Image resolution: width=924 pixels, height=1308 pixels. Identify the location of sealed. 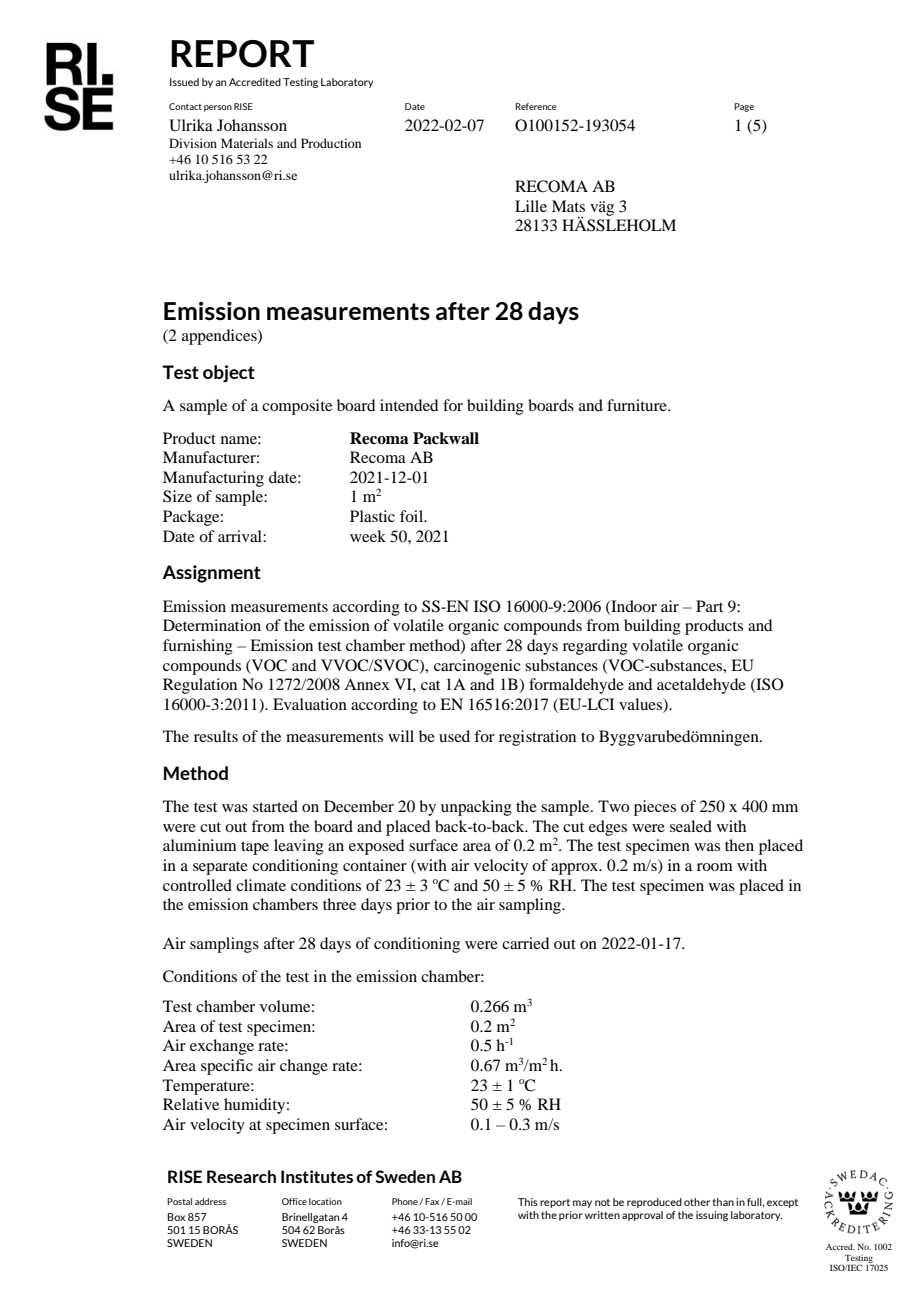
(691, 826).
